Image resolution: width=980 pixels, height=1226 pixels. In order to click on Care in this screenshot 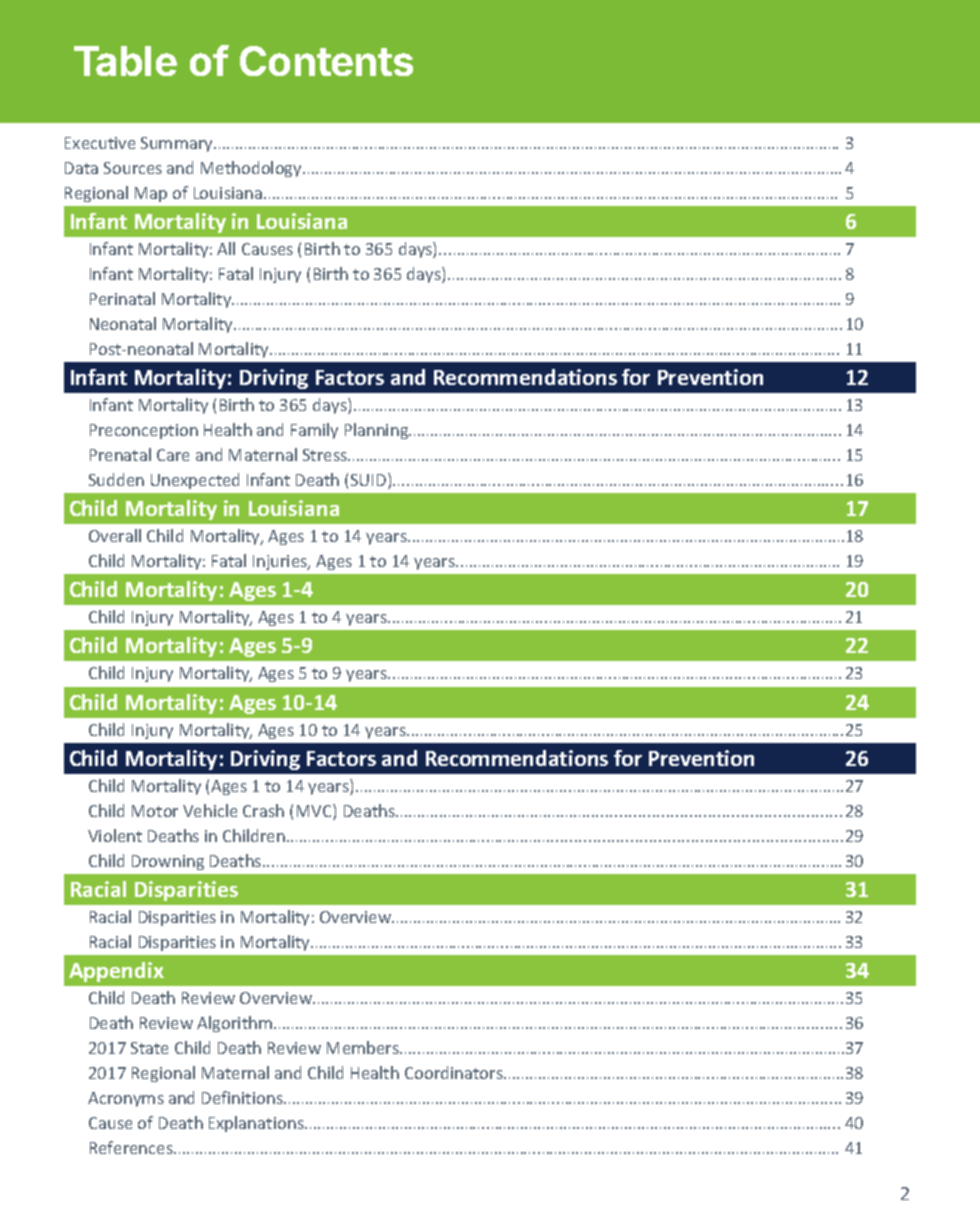, I will do `click(173, 455)`.
